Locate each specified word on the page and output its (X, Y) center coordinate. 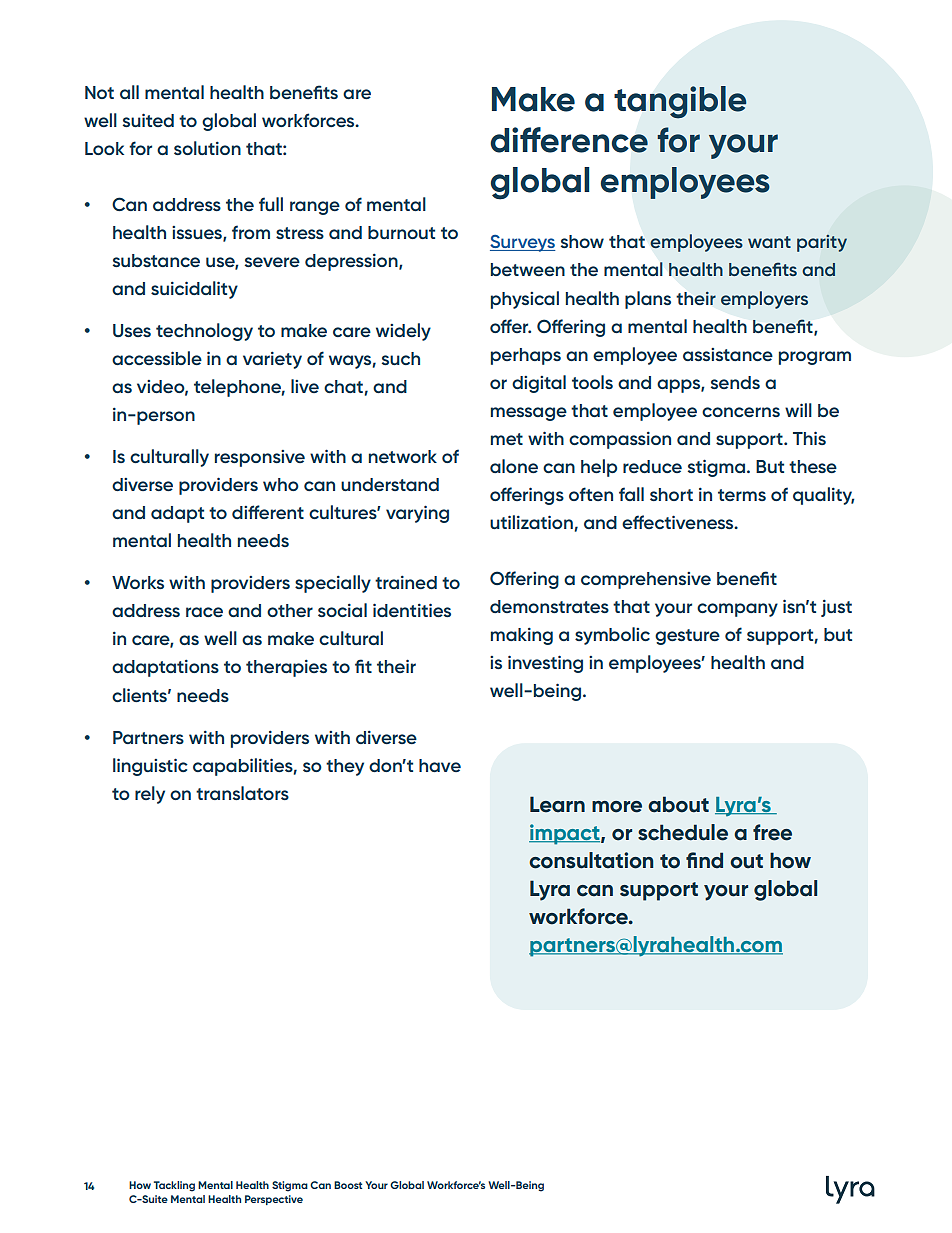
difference (569, 140)
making (522, 636)
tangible (680, 102)
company (737, 610)
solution (207, 148)
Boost (348, 1185)
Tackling (174, 1186)
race (204, 612)
